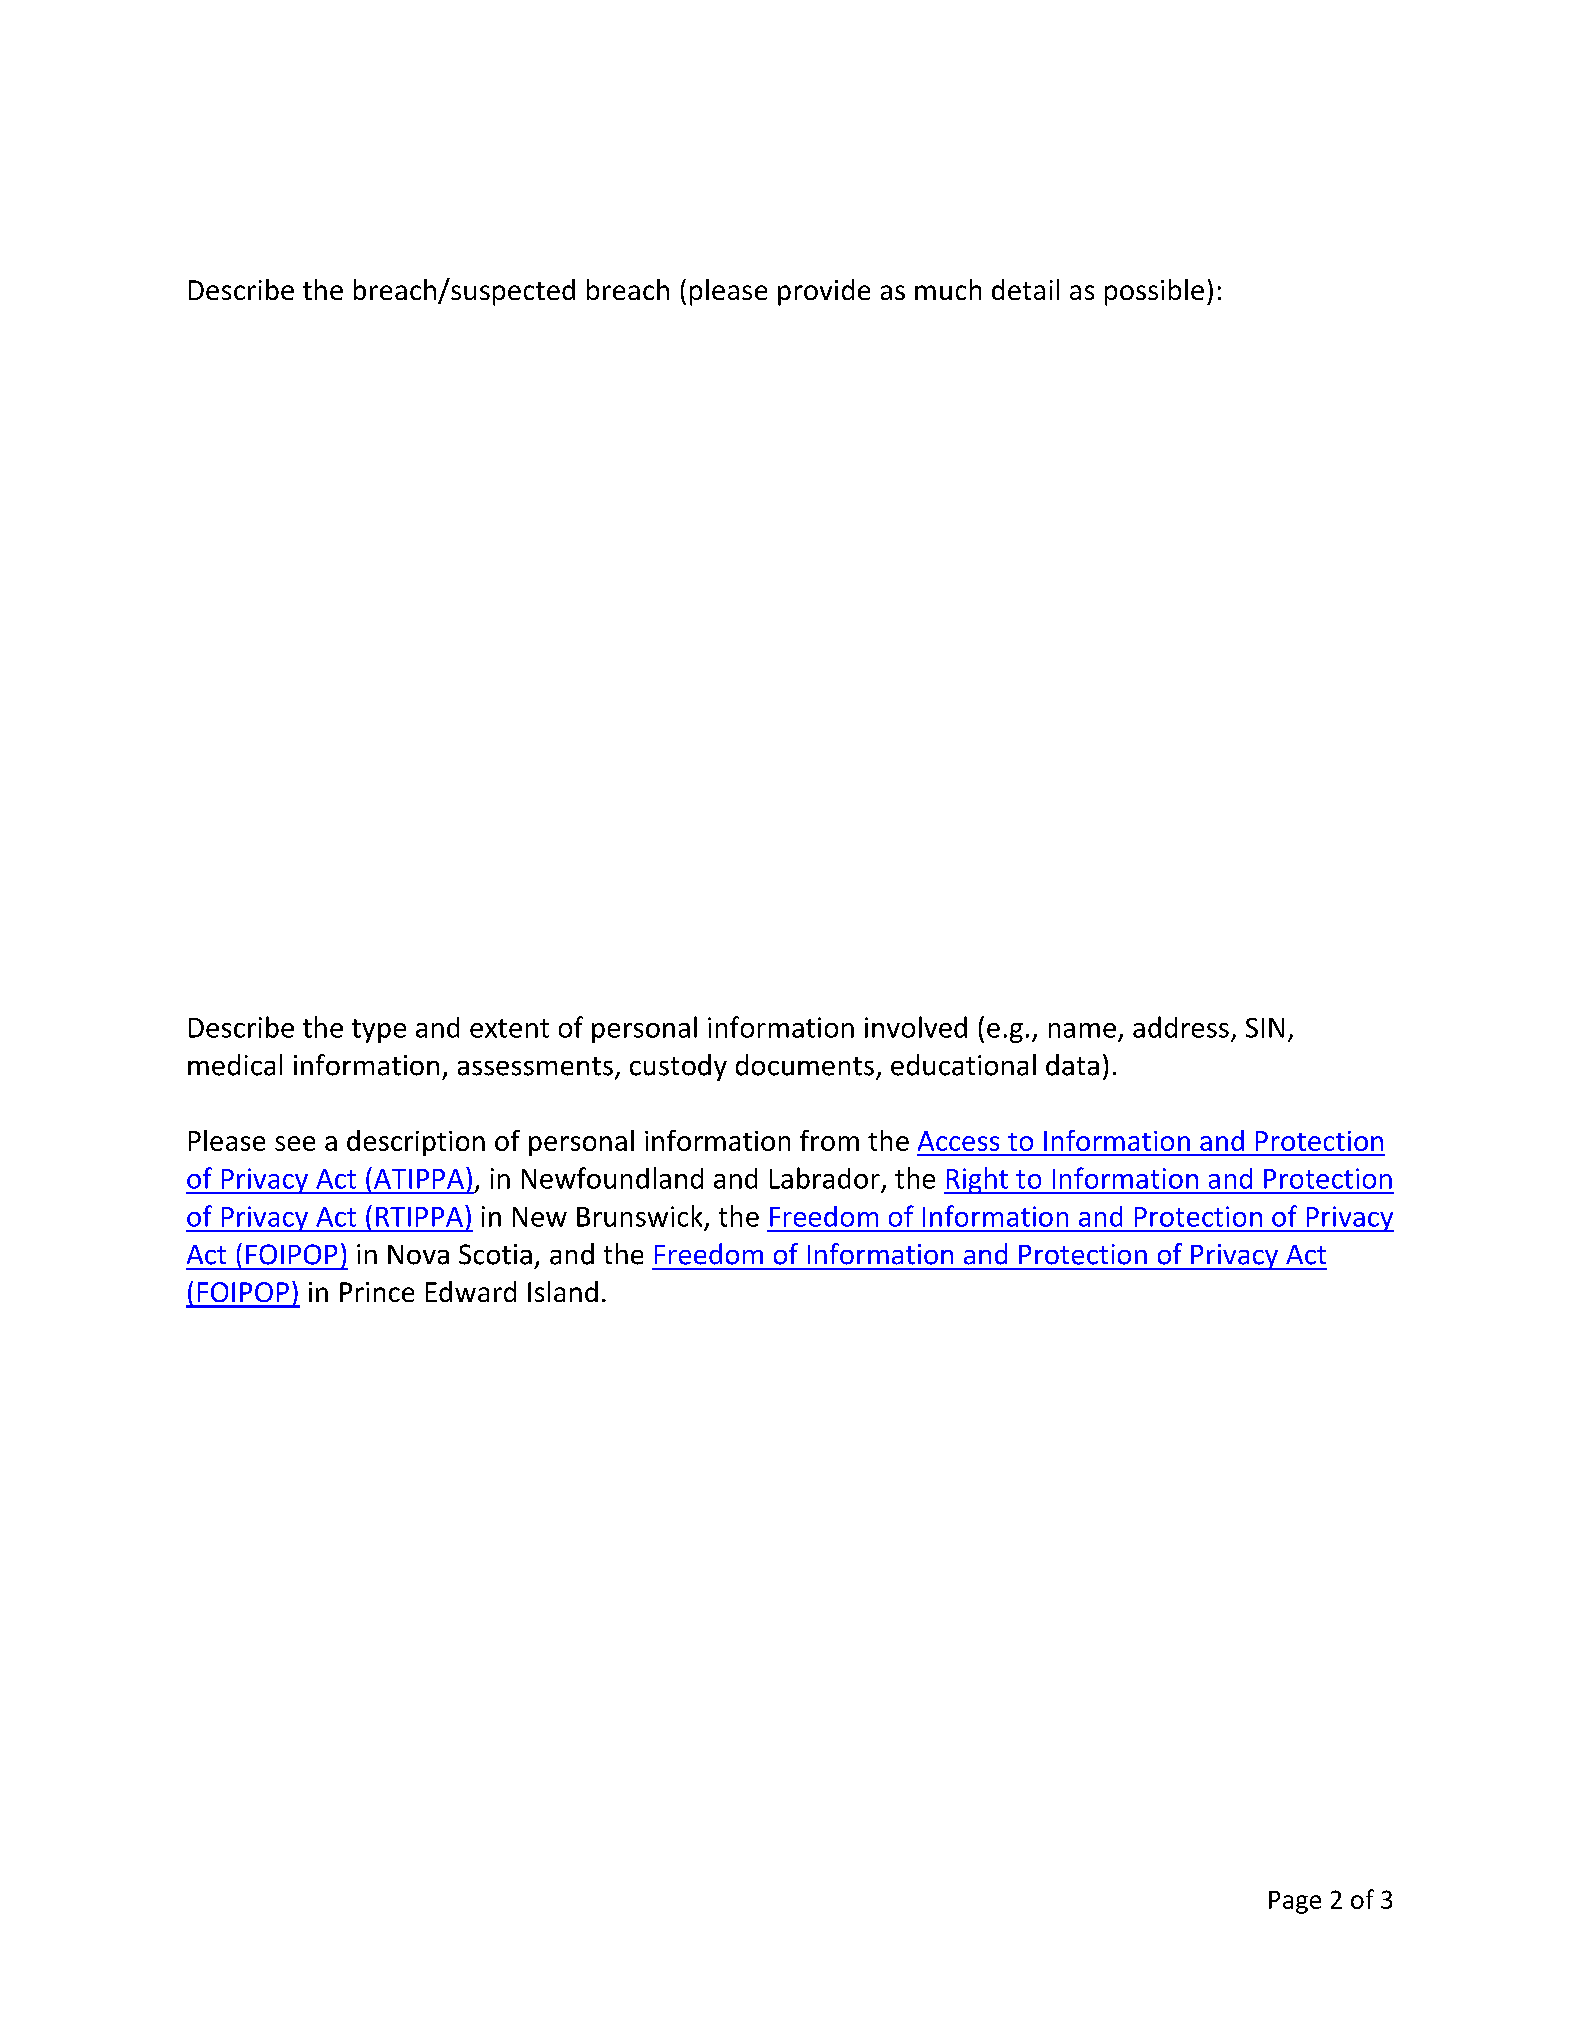  I want to click on possible, so click(1154, 292).
